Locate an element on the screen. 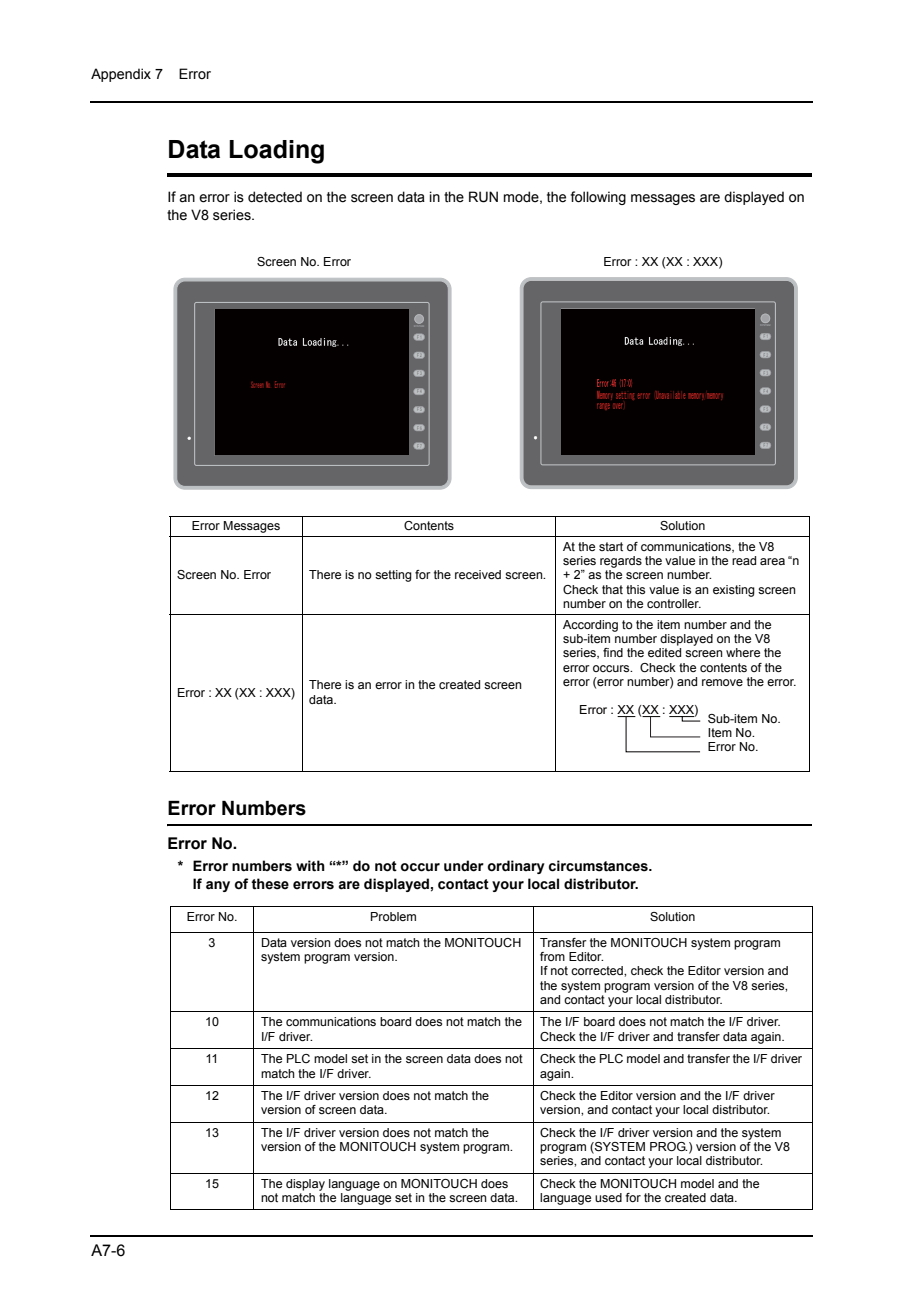 The width and height of the screenshot is (924, 1307). setting is located at coordinates (393, 576).
